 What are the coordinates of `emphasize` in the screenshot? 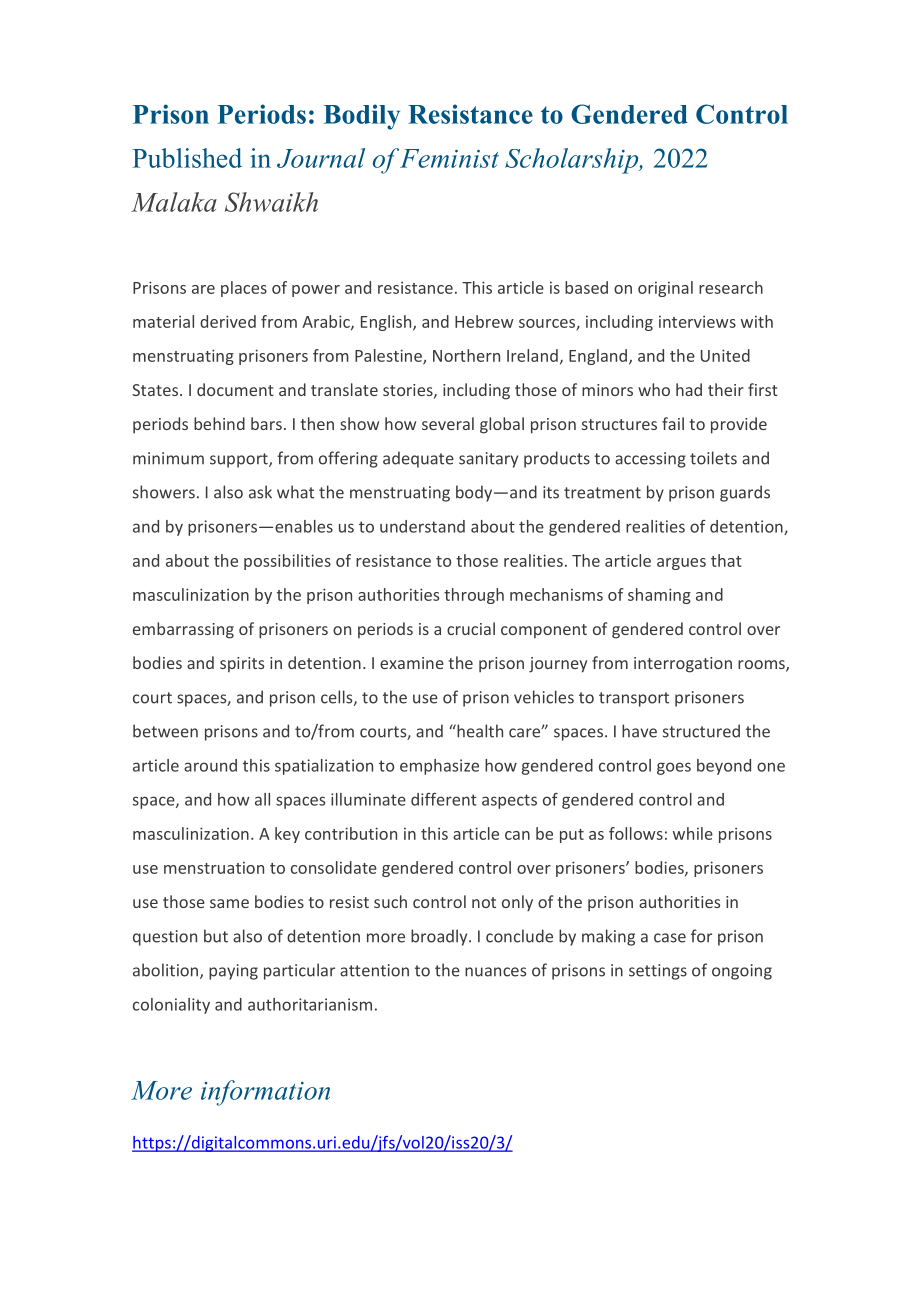 It's located at (439, 767).
